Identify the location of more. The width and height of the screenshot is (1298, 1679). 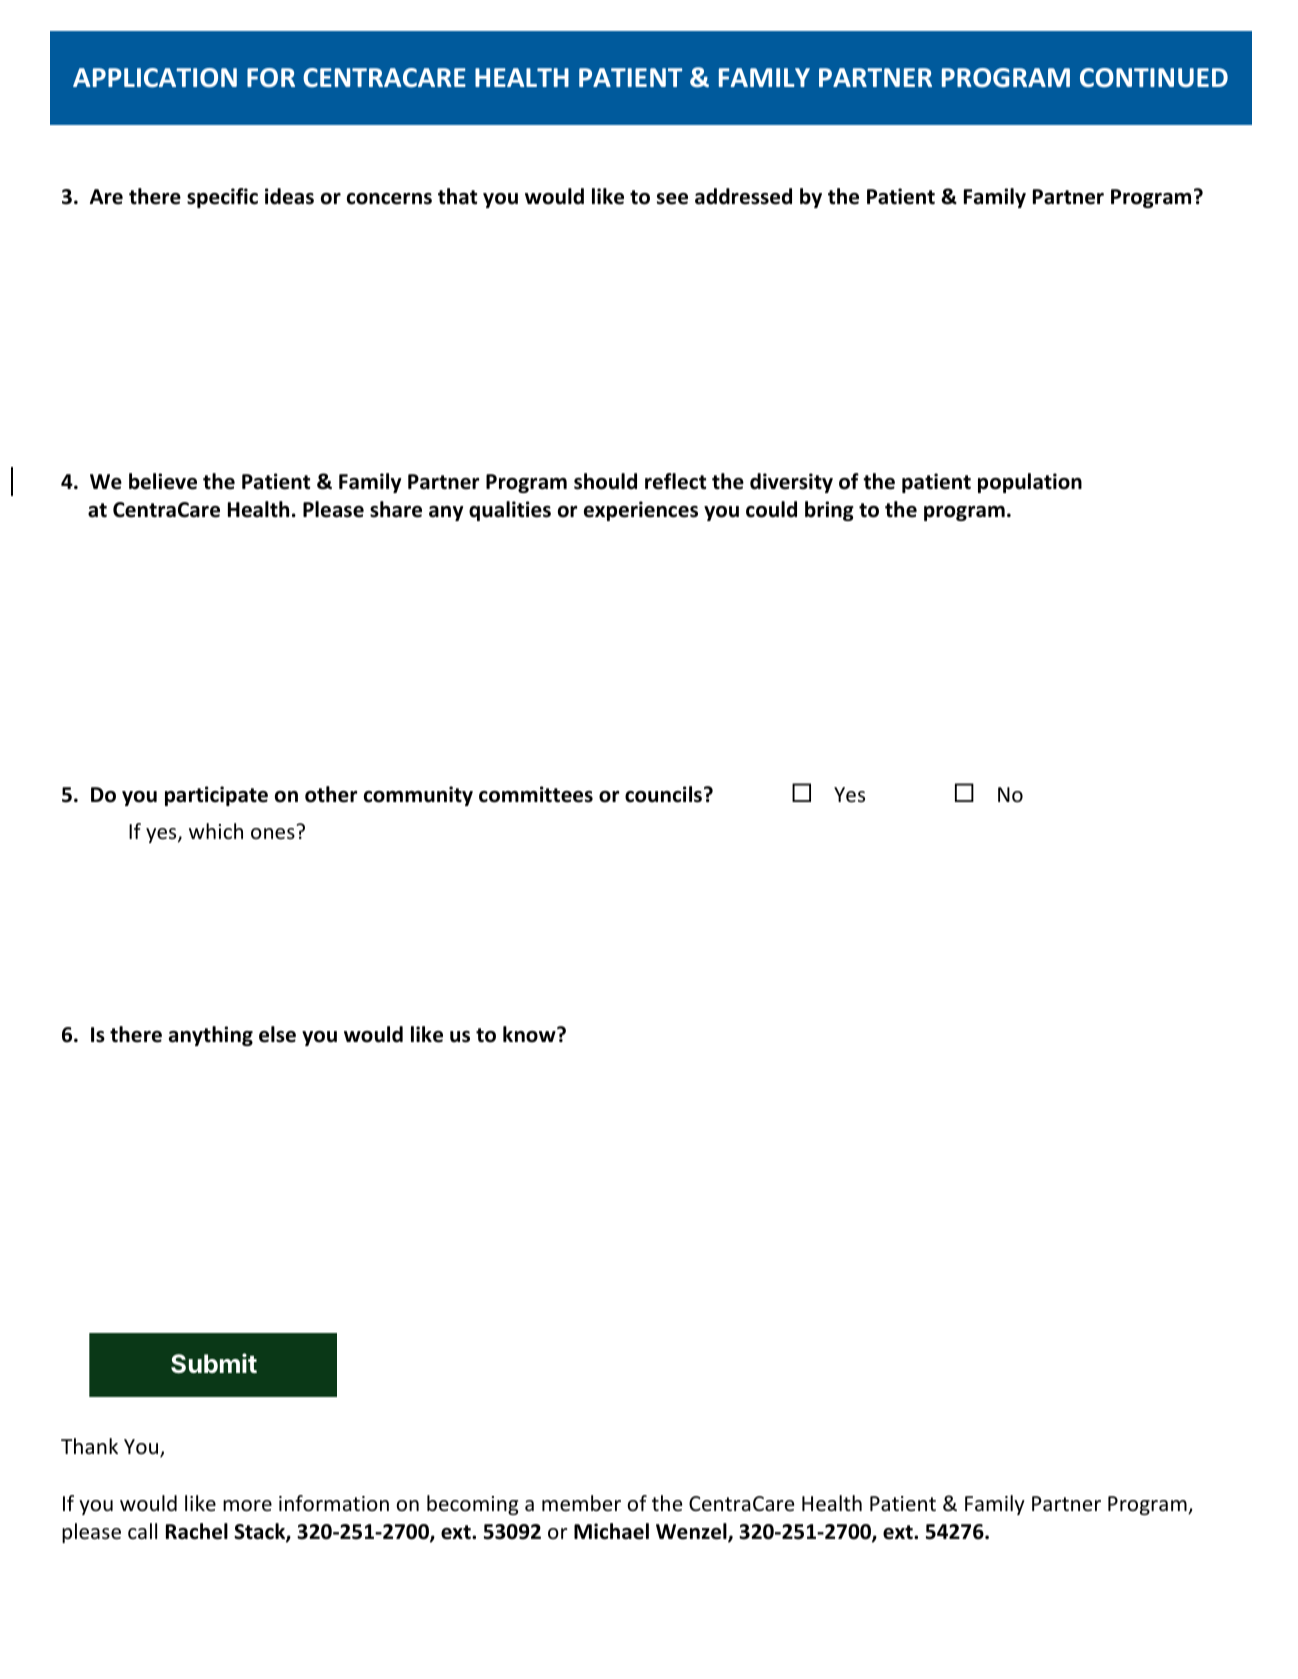
(247, 1506).
